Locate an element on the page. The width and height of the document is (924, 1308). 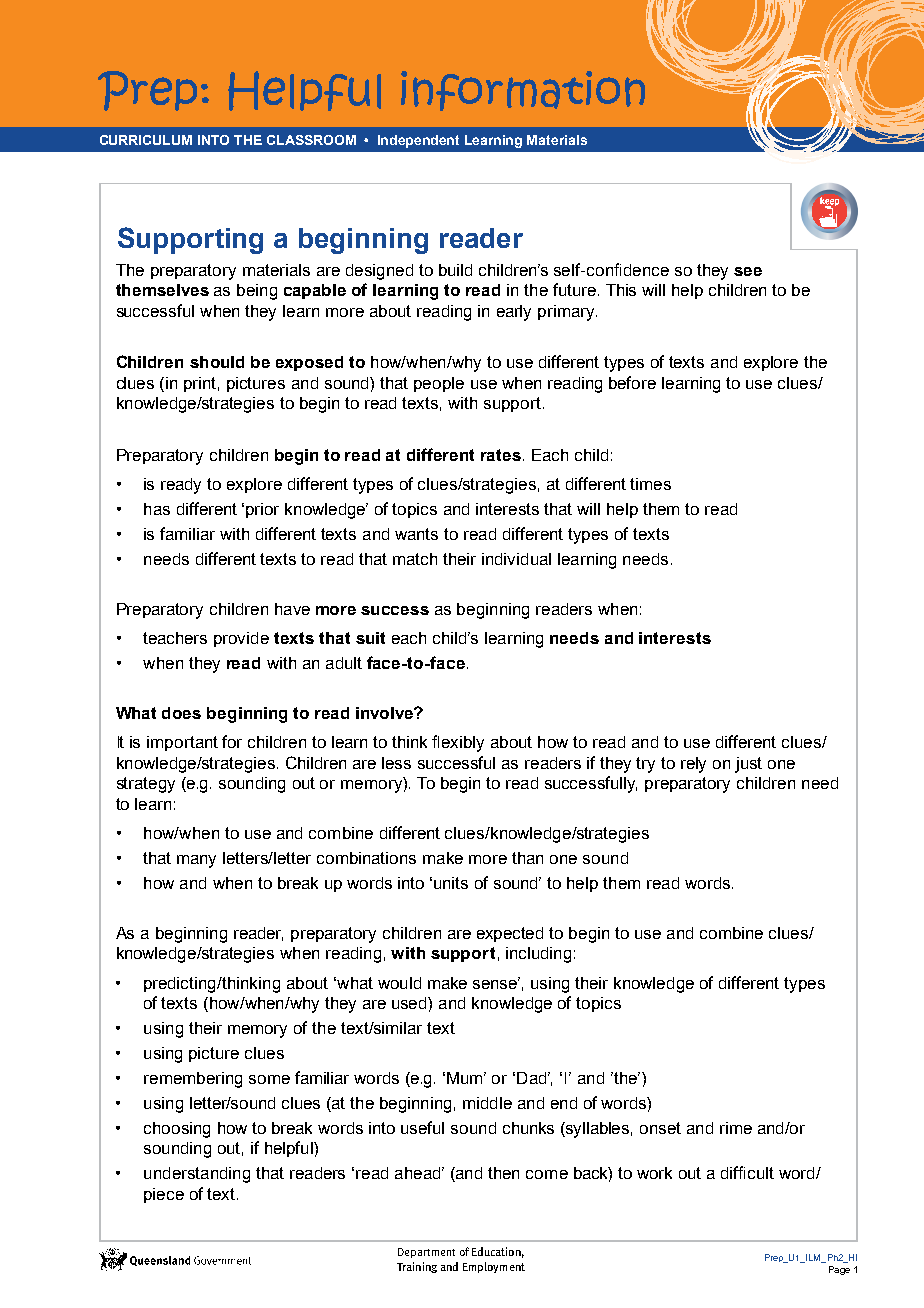
CLASSROOM is located at coordinates (311, 140).
